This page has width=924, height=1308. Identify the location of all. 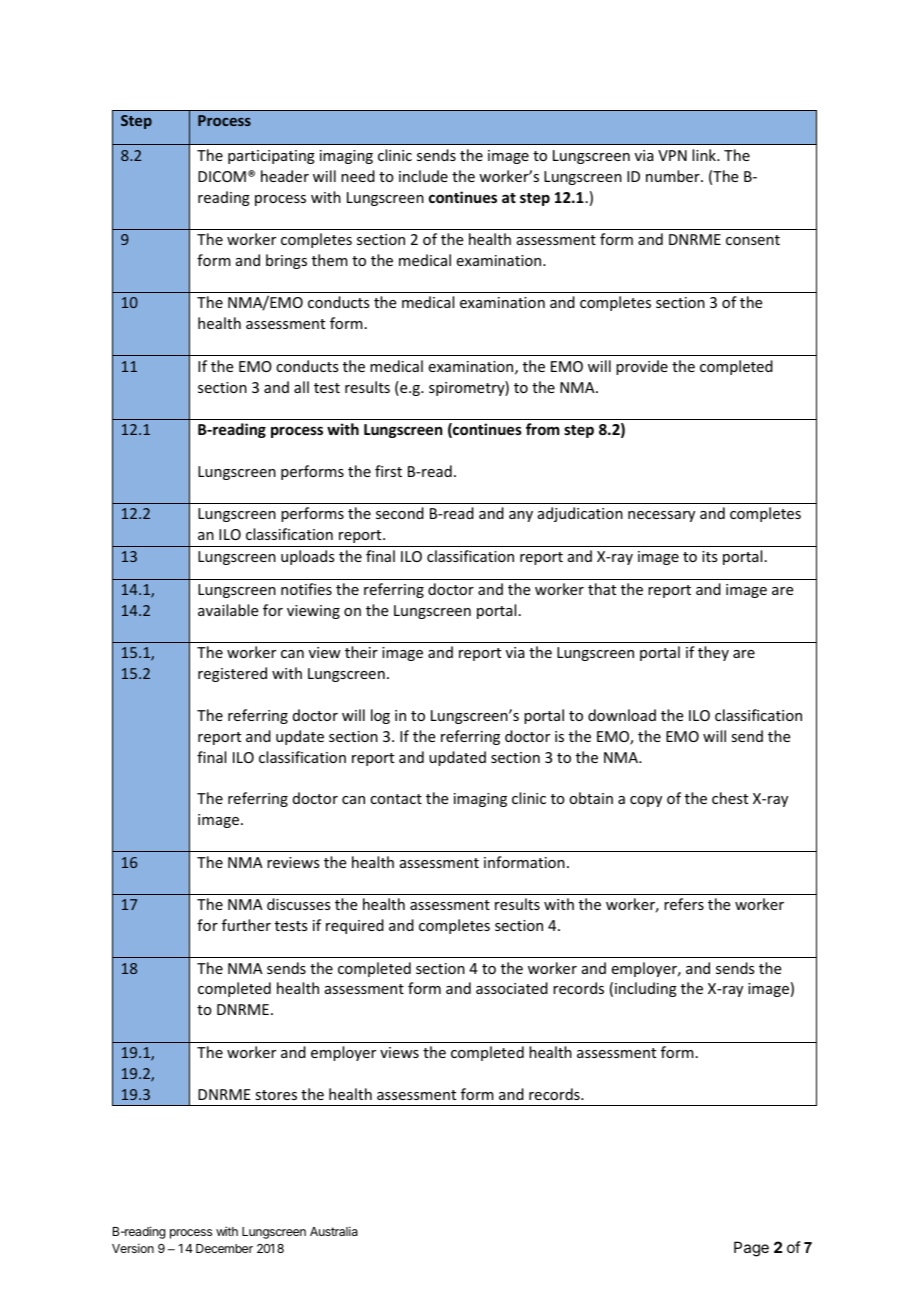
(301, 387).
